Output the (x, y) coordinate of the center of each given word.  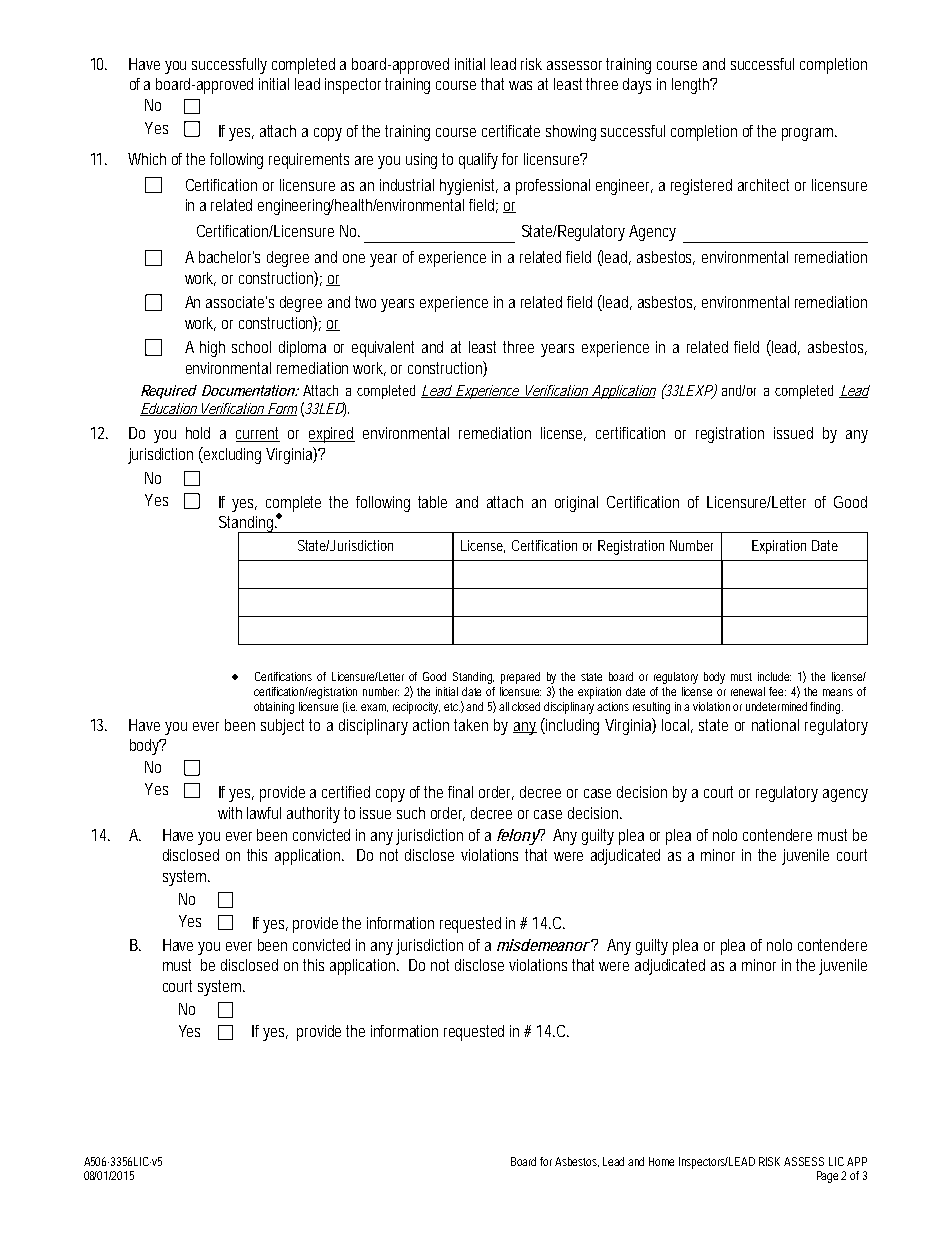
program (809, 134)
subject (285, 727)
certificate (511, 131)
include (774, 676)
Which (147, 159)
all (504, 706)
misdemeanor (544, 945)
